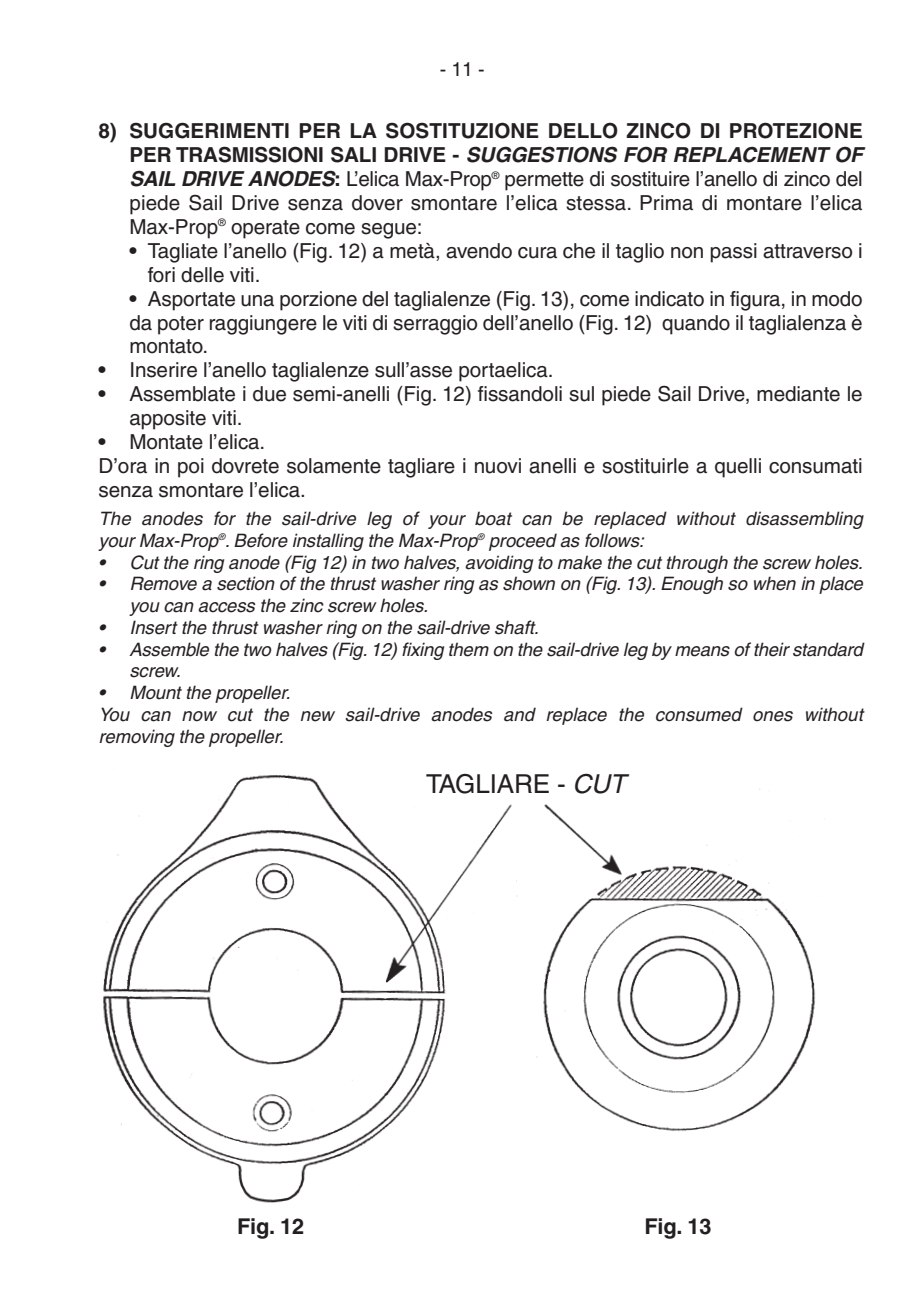 Image resolution: width=924 pixels, height=1294 pixels. What do you see at coordinates (246, 583) in the screenshot?
I see `section` at bounding box center [246, 583].
